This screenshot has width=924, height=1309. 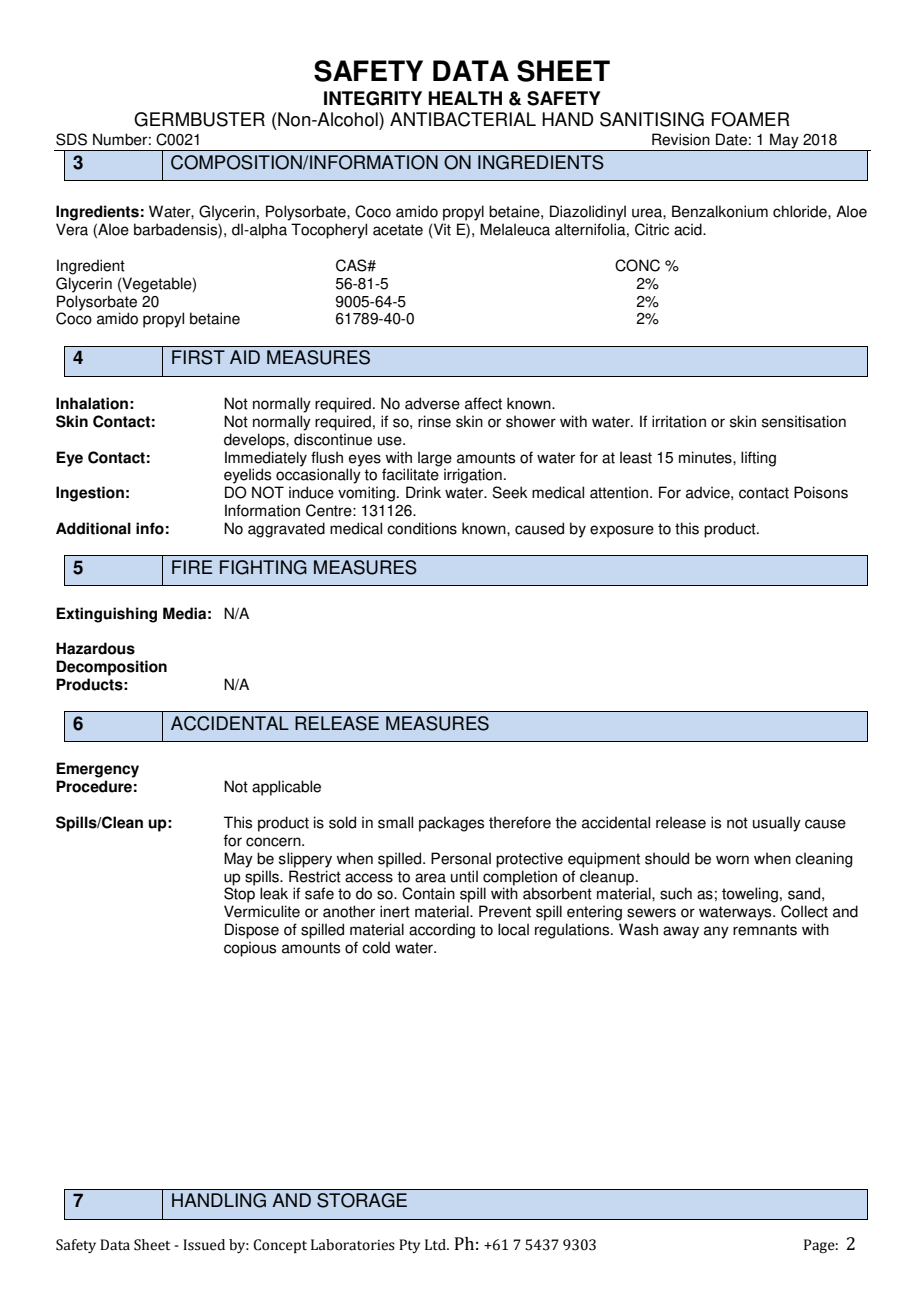 I want to click on ANTIBACTERIAL, so click(x=463, y=119).
